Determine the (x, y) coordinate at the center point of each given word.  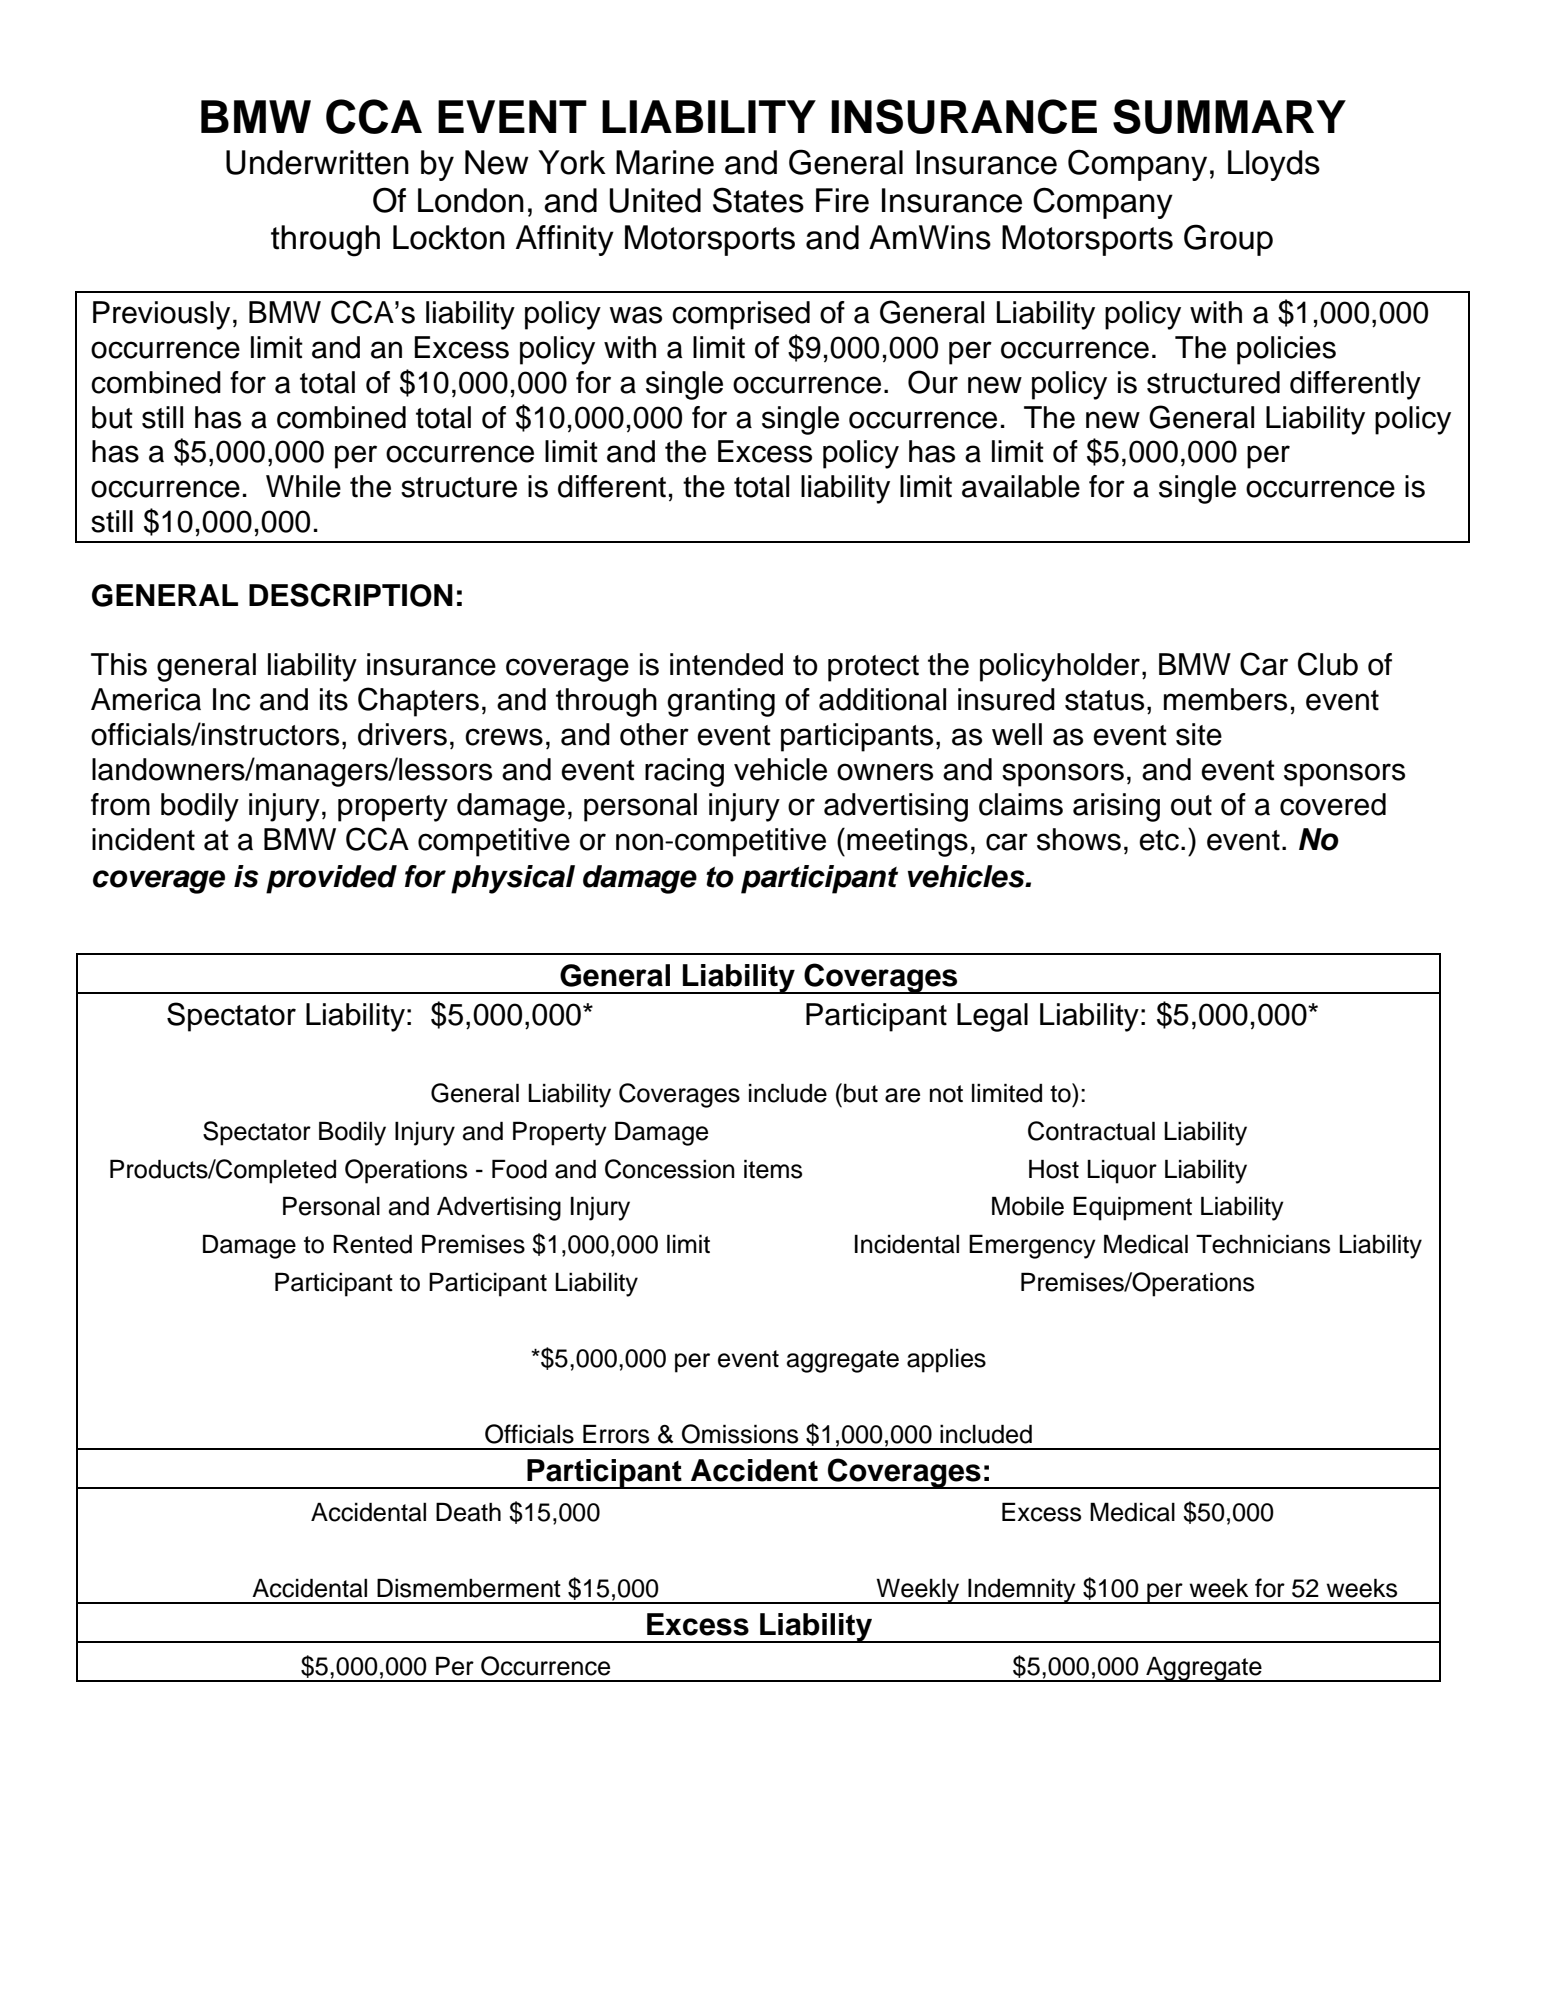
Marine (665, 162)
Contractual (1091, 1131)
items (773, 1169)
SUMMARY (1229, 116)
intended (726, 664)
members (1225, 699)
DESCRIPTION (351, 595)
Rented (372, 1244)
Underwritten (317, 162)
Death (468, 1512)
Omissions (740, 1434)
